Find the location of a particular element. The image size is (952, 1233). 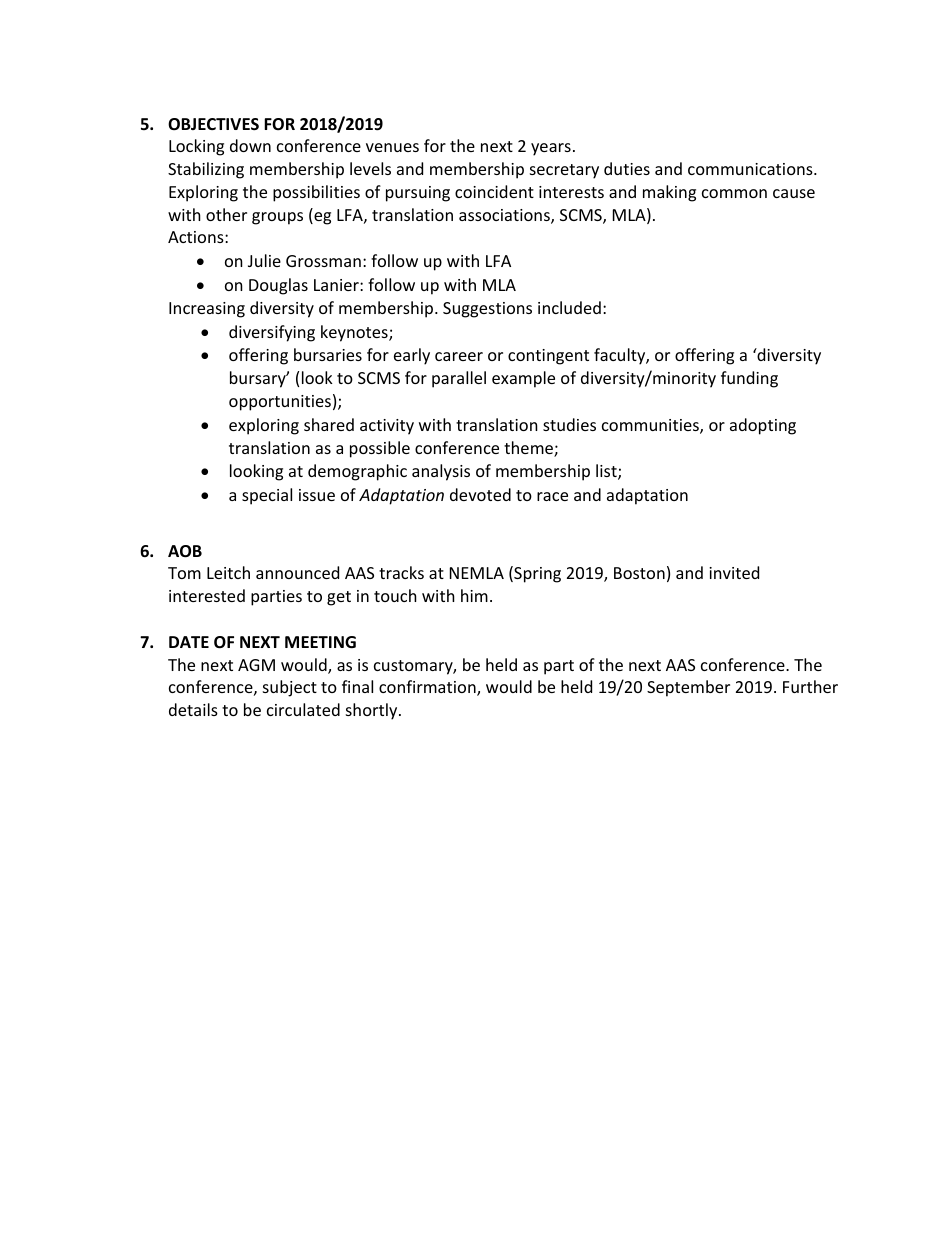

years is located at coordinates (551, 149).
